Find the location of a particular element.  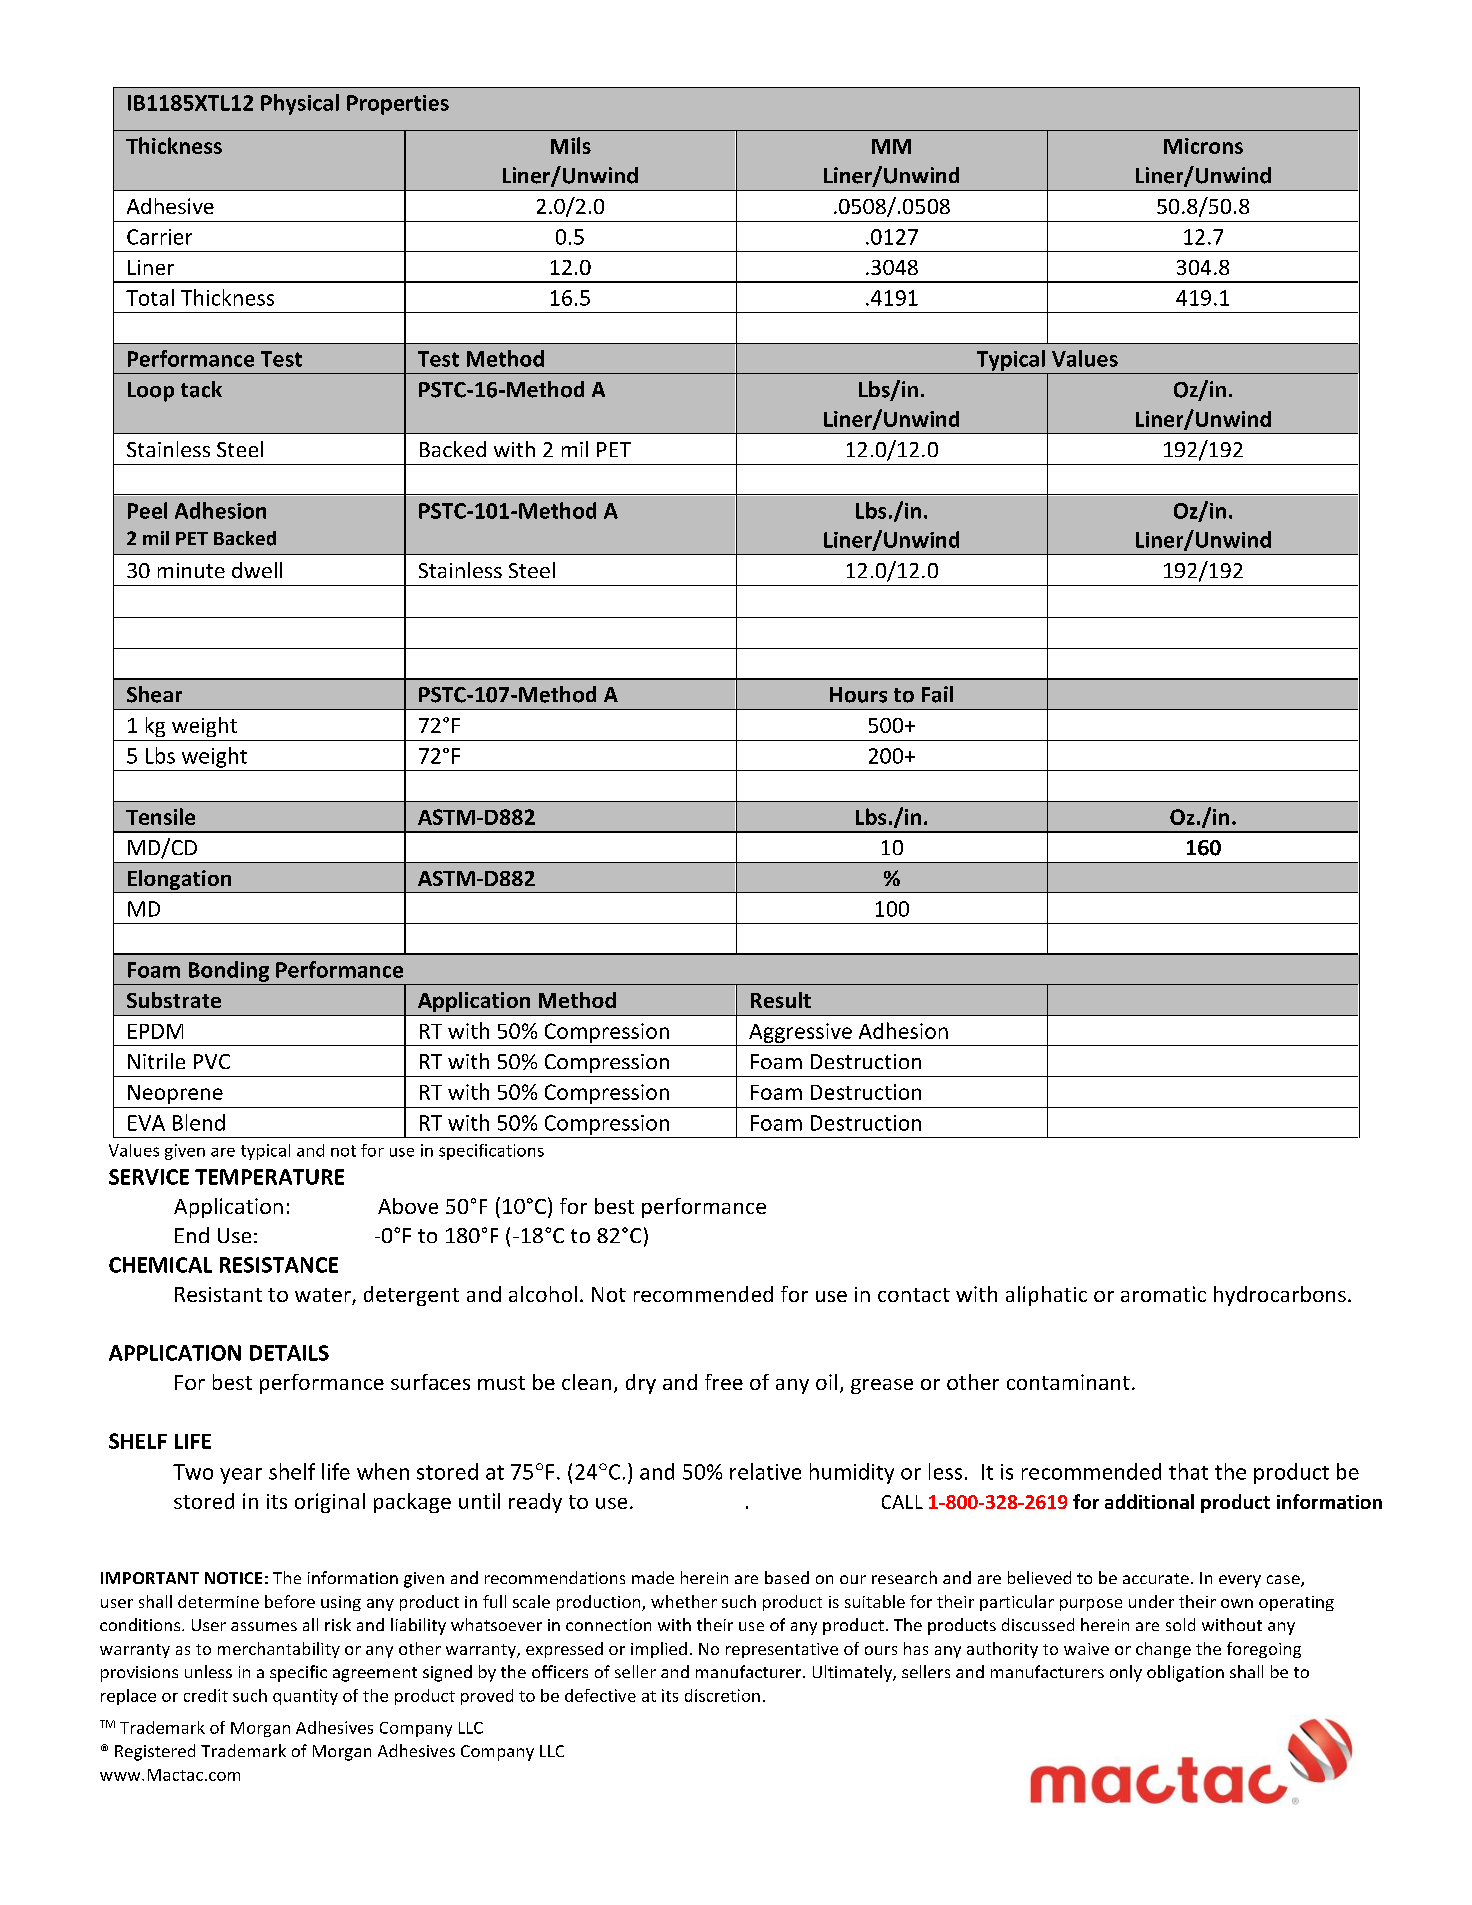

TEMPERATURE is located at coordinates (269, 1177).
